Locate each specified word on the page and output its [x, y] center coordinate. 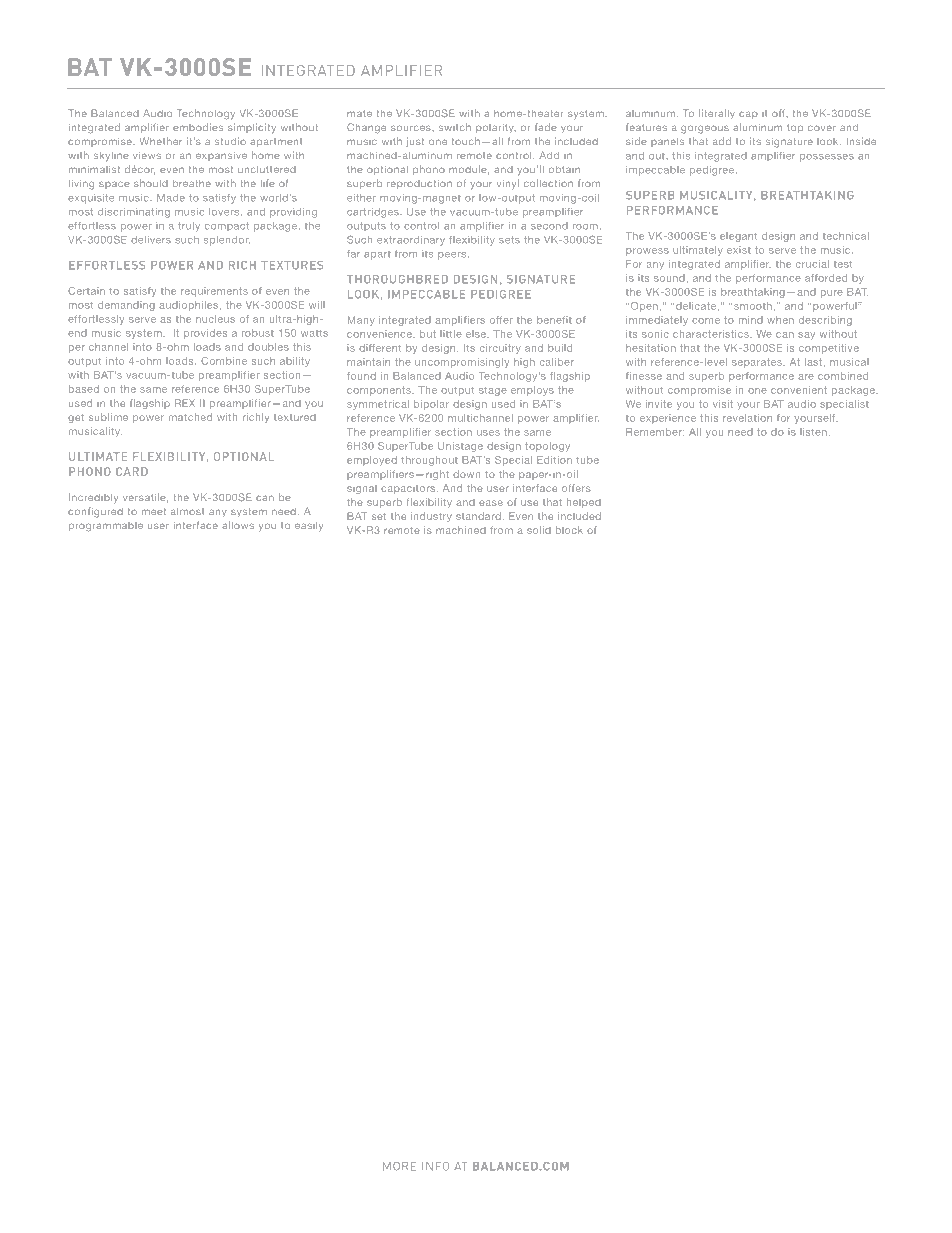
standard [478, 516]
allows [238, 525]
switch [455, 127]
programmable [106, 527]
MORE [399, 1166]
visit [723, 404]
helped [584, 503]
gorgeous [705, 129]
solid [539, 530]
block [569, 530]
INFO [435, 1166]
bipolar [431, 405]
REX [185, 403]
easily [309, 526]
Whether [161, 141]
